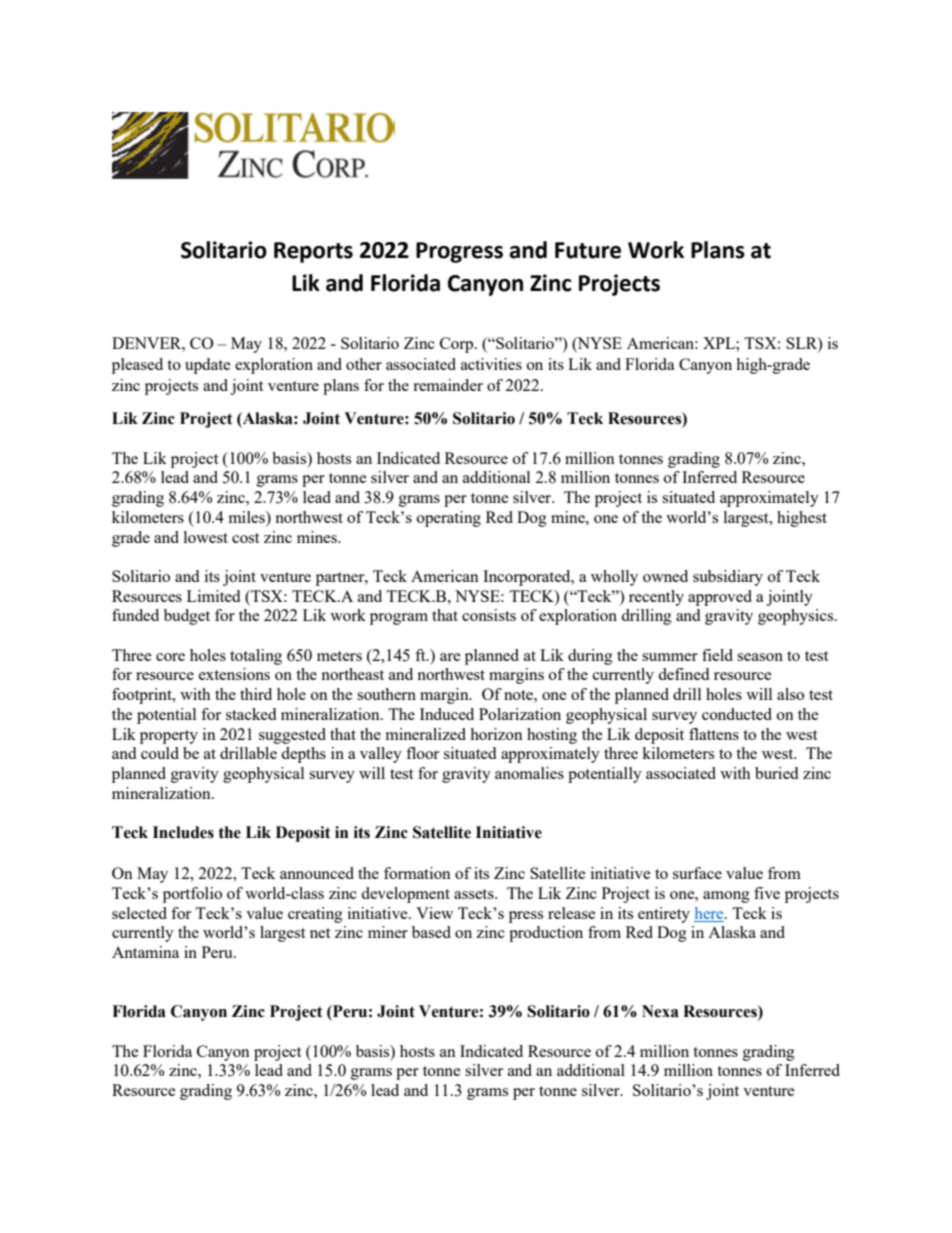  I want to click on View, so click(434, 913).
